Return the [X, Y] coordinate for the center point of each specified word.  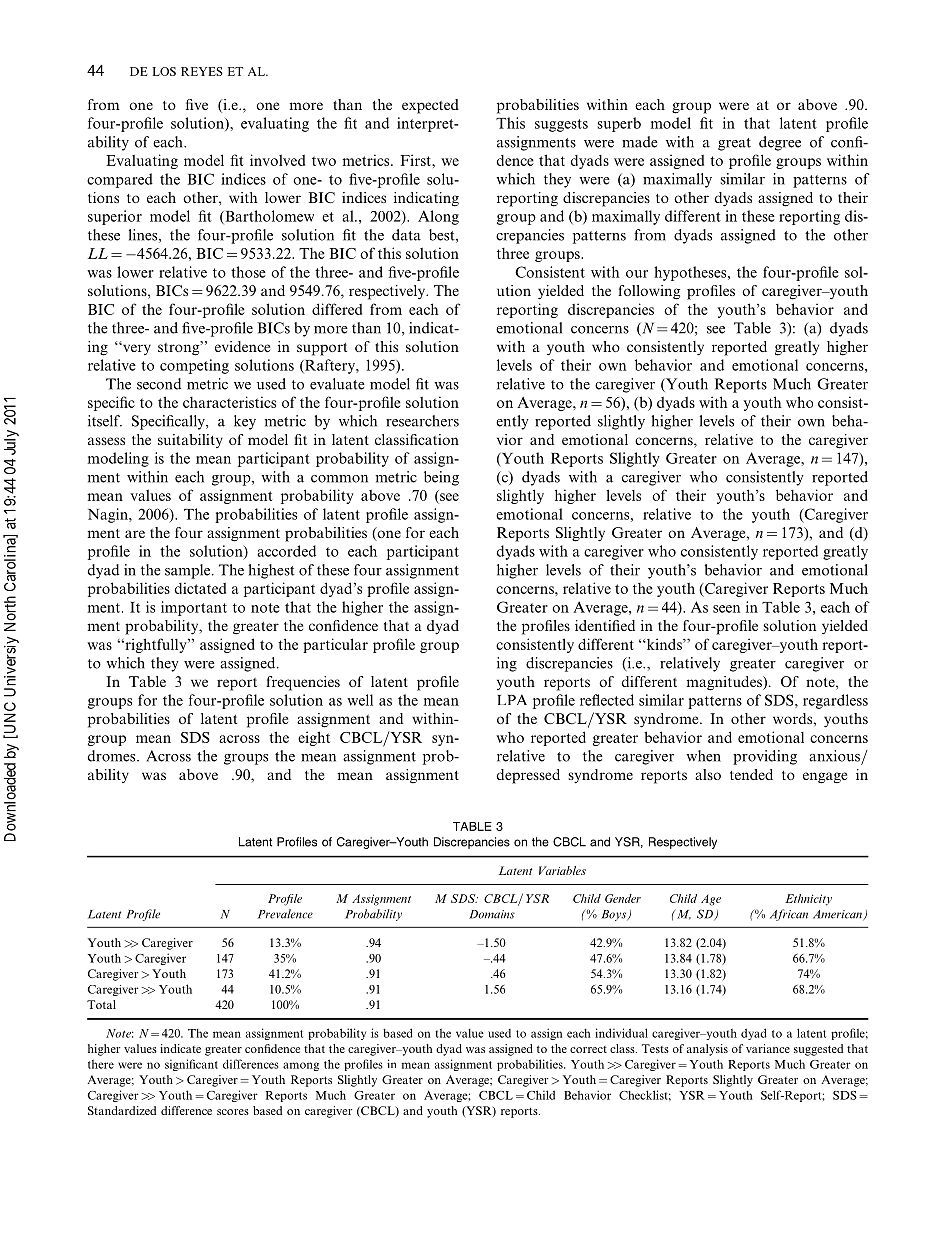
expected [430, 106]
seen [726, 609]
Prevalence [285, 914]
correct [588, 1049]
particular [335, 645]
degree [780, 143]
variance [768, 1048]
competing [194, 366]
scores [233, 1112]
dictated [200, 588]
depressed [528, 776]
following [649, 292]
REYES [202, 71]
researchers [422, 421]
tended [751, 774]
